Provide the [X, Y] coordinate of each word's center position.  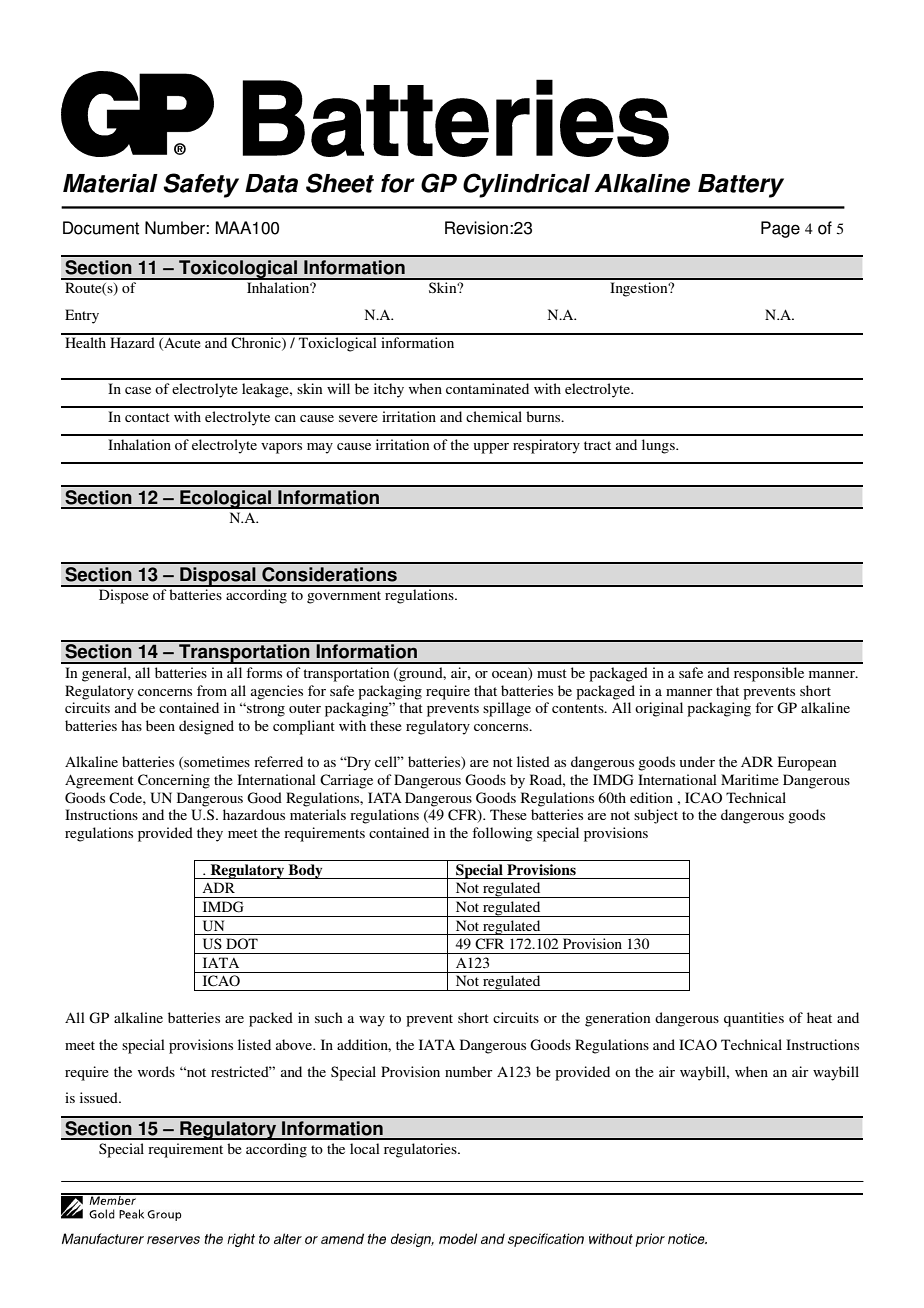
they [210, 834]
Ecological [226, 499]
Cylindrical [526, 185]
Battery [741, 186]
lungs [659, 446]
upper [491, 448]
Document [101, 228]
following [502, 834]
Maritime [750, 779]
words [156, 1071]
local [365, 1148]
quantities [754, 1019]
